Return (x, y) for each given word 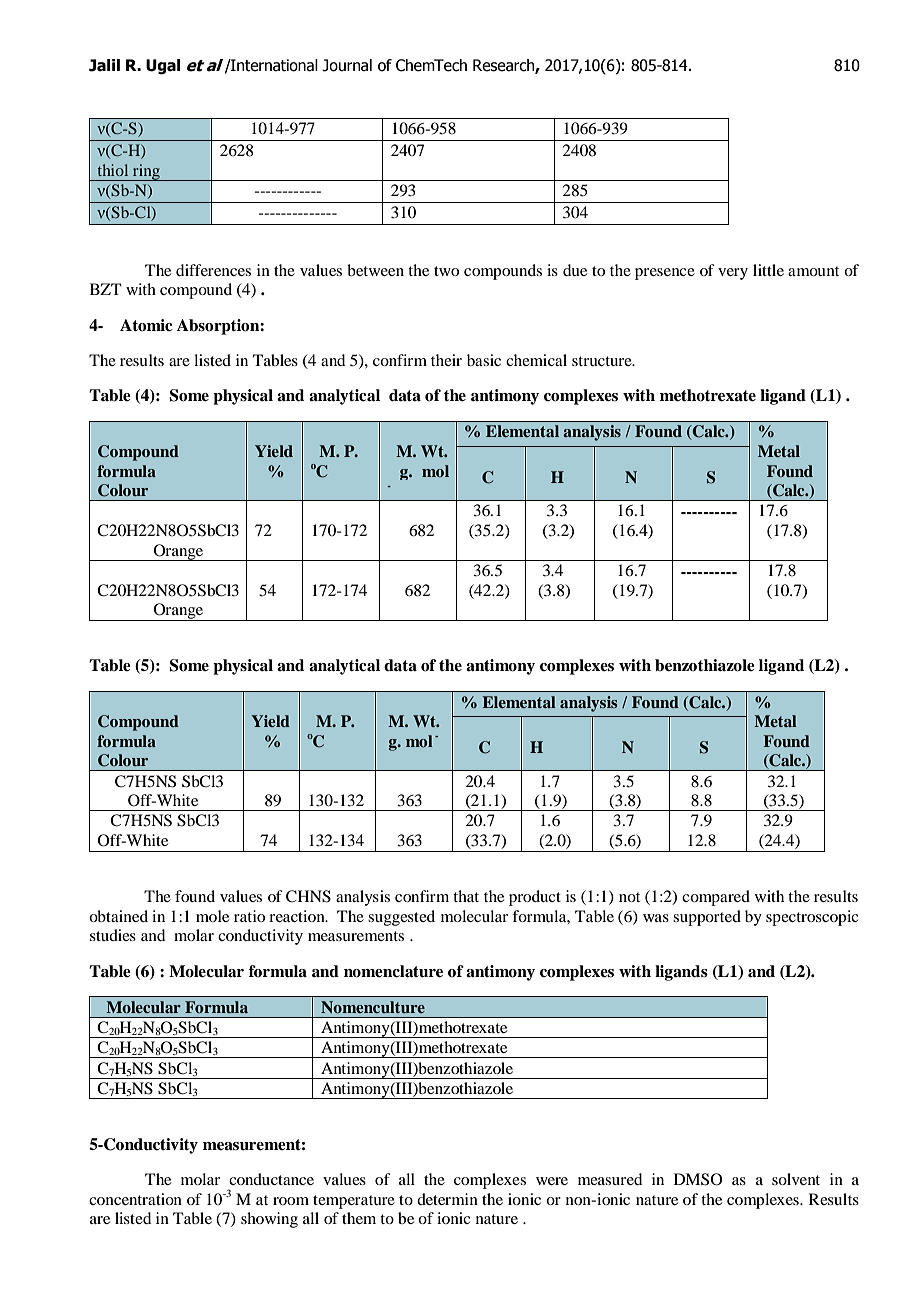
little (768, 270)
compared (716, 898)
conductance (271, 1179)
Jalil (104, 65)
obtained (118, 916)
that (466, 896)
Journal (347, 65)
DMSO (698, 1179)
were (552, 1181)
